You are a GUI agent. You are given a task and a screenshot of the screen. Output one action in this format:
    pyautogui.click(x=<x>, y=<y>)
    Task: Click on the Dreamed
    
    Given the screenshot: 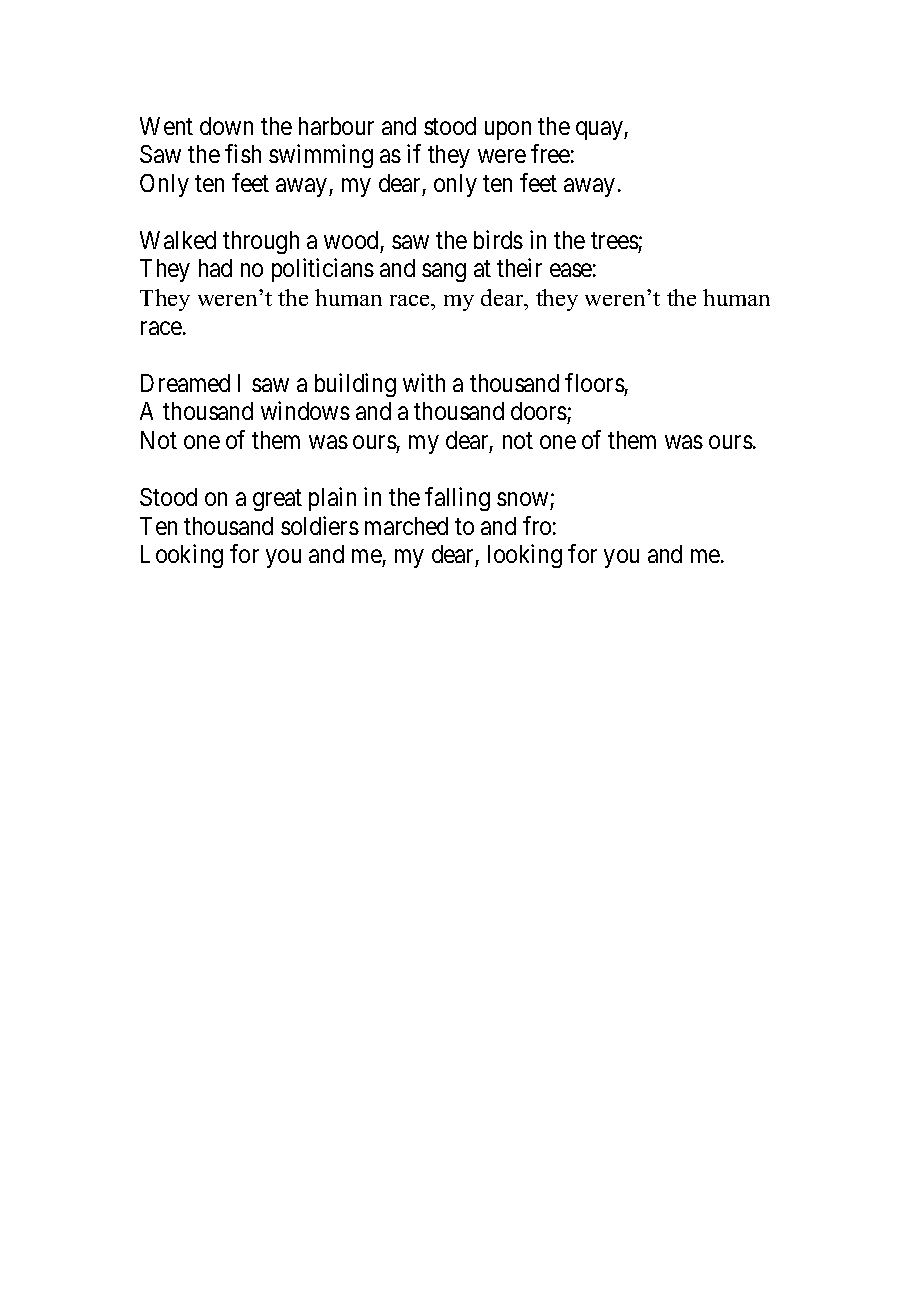 What is the action you would take?
    pyautogui.click(x=185, y=383)
